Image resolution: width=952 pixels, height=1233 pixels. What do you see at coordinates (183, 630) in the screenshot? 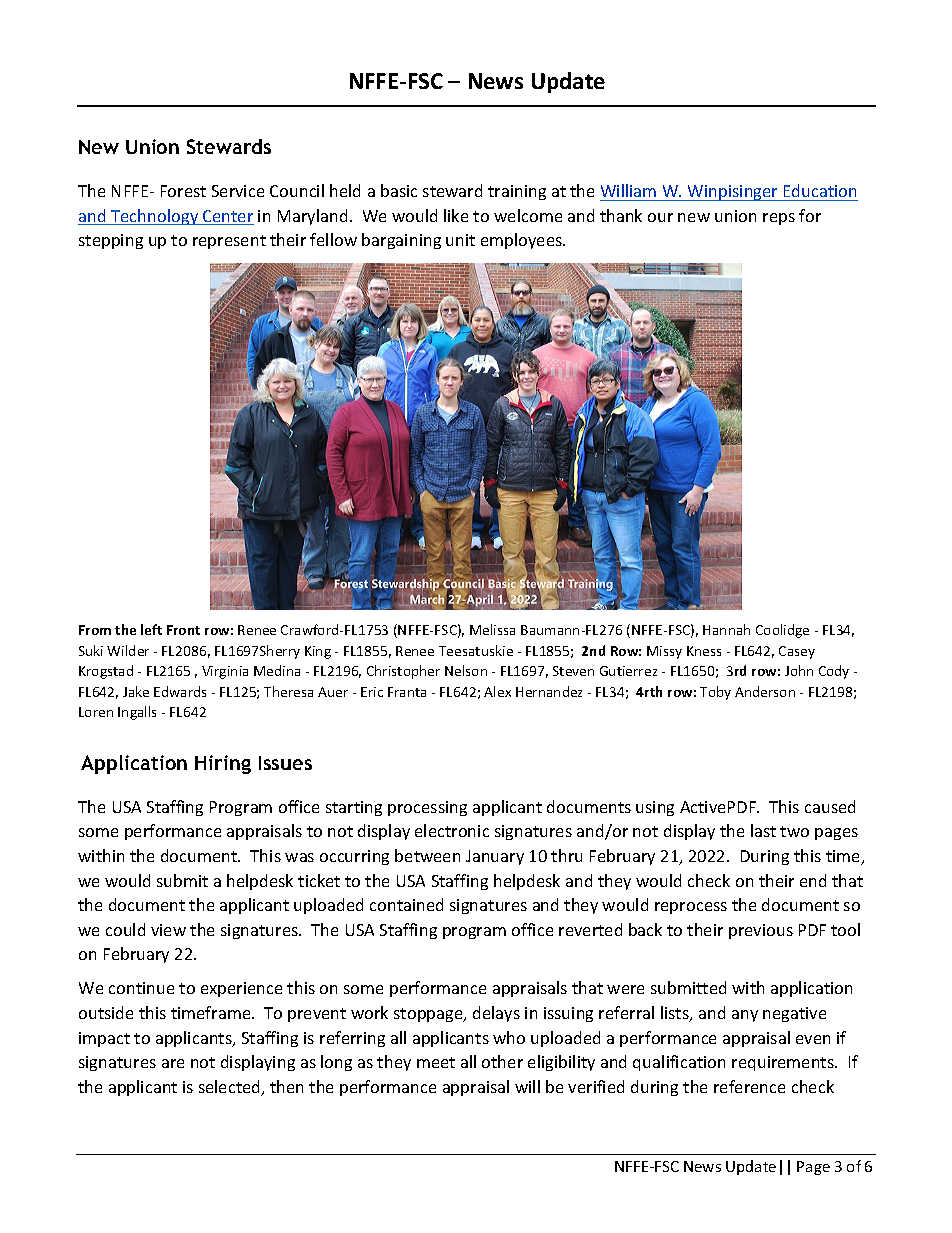
I see `Front` at bounding box center [183, 630].
